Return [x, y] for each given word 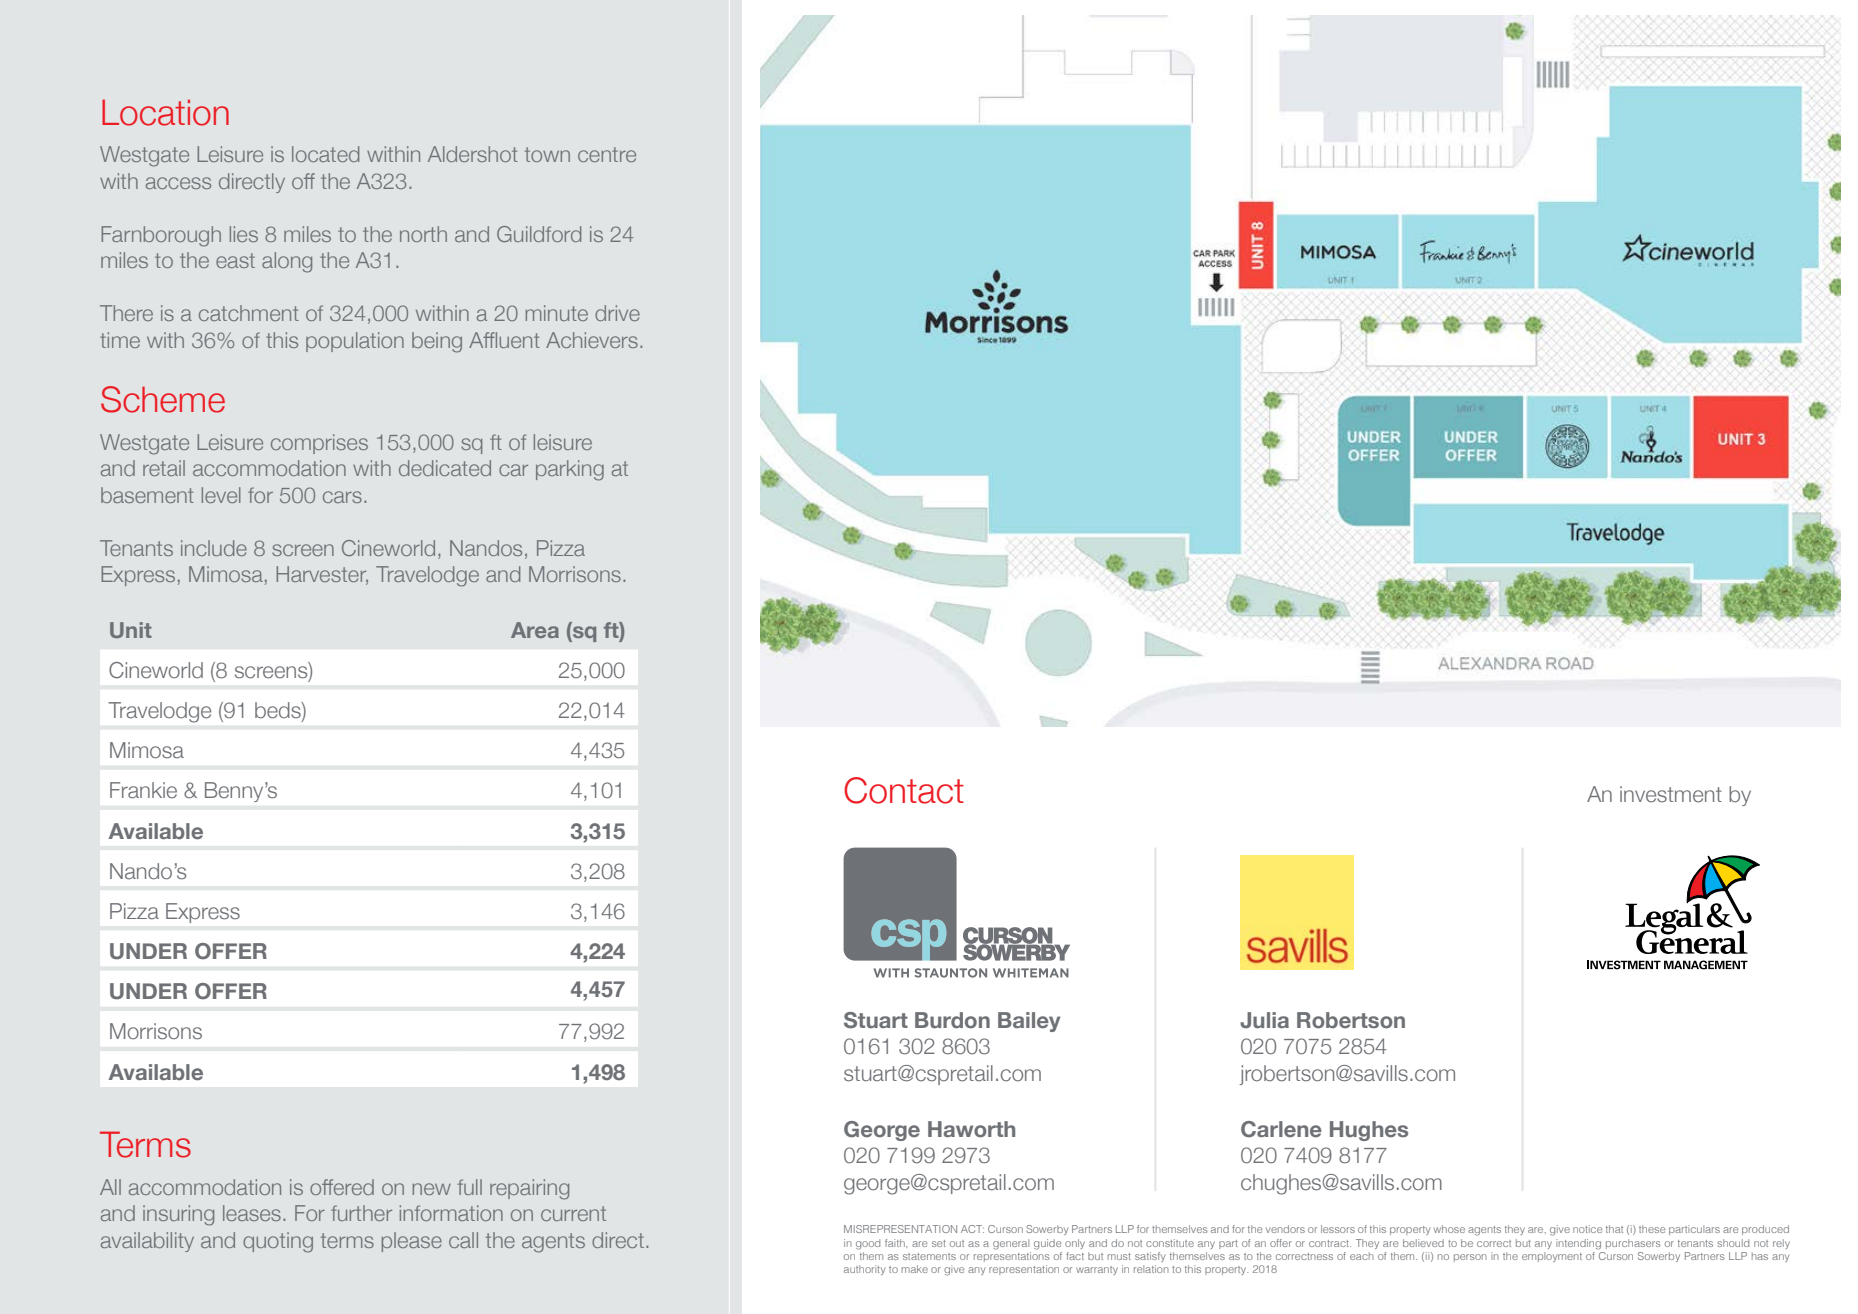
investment [1671, 794]
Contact [904, 790]
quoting [278, 1242]
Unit [131, 630]
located [325, 154]
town [547, 154]
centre [607, 154]
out [957, 1243]
